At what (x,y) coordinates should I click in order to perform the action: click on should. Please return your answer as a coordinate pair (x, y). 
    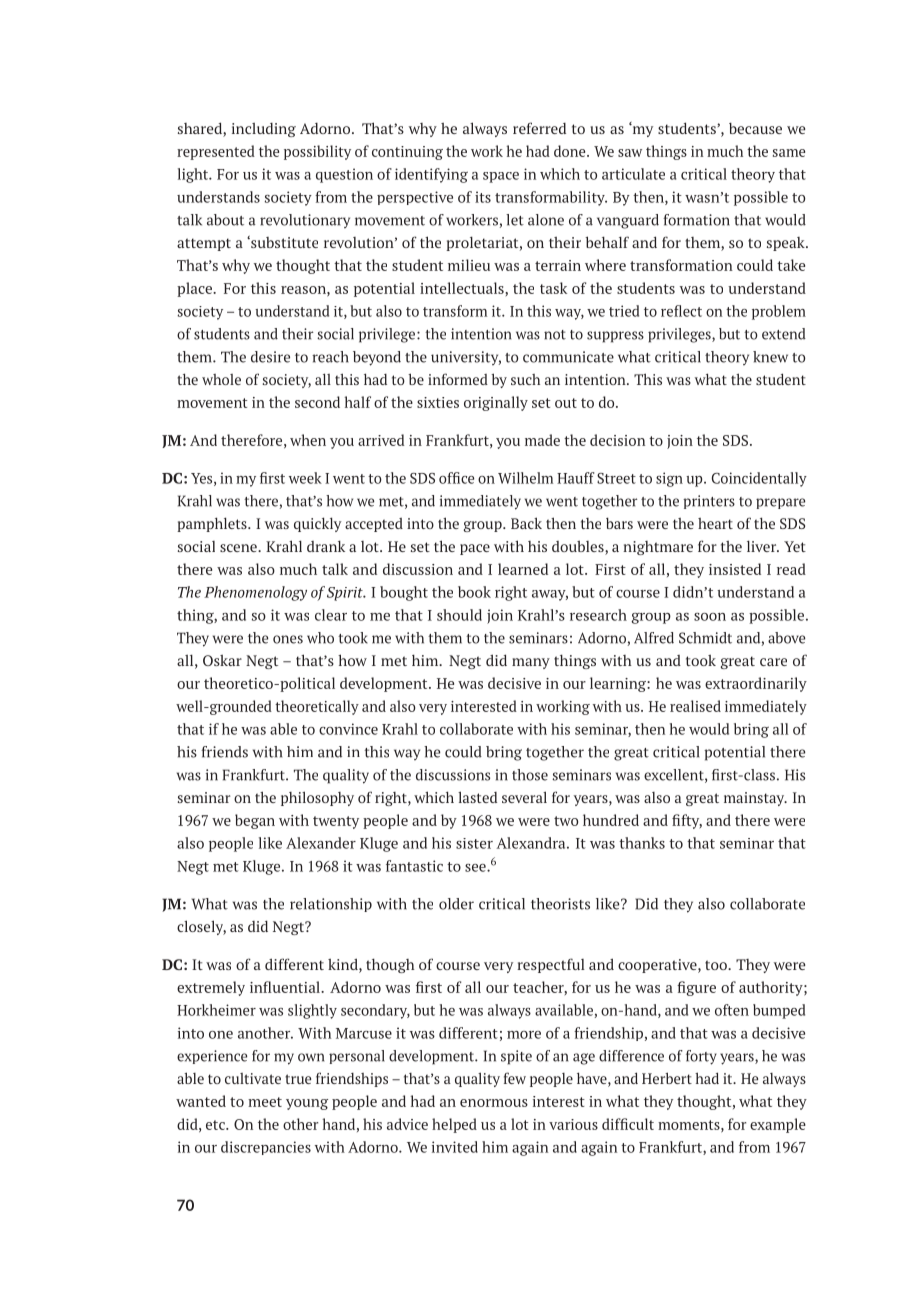
    Looking at the image, I should click on (459, 615).
